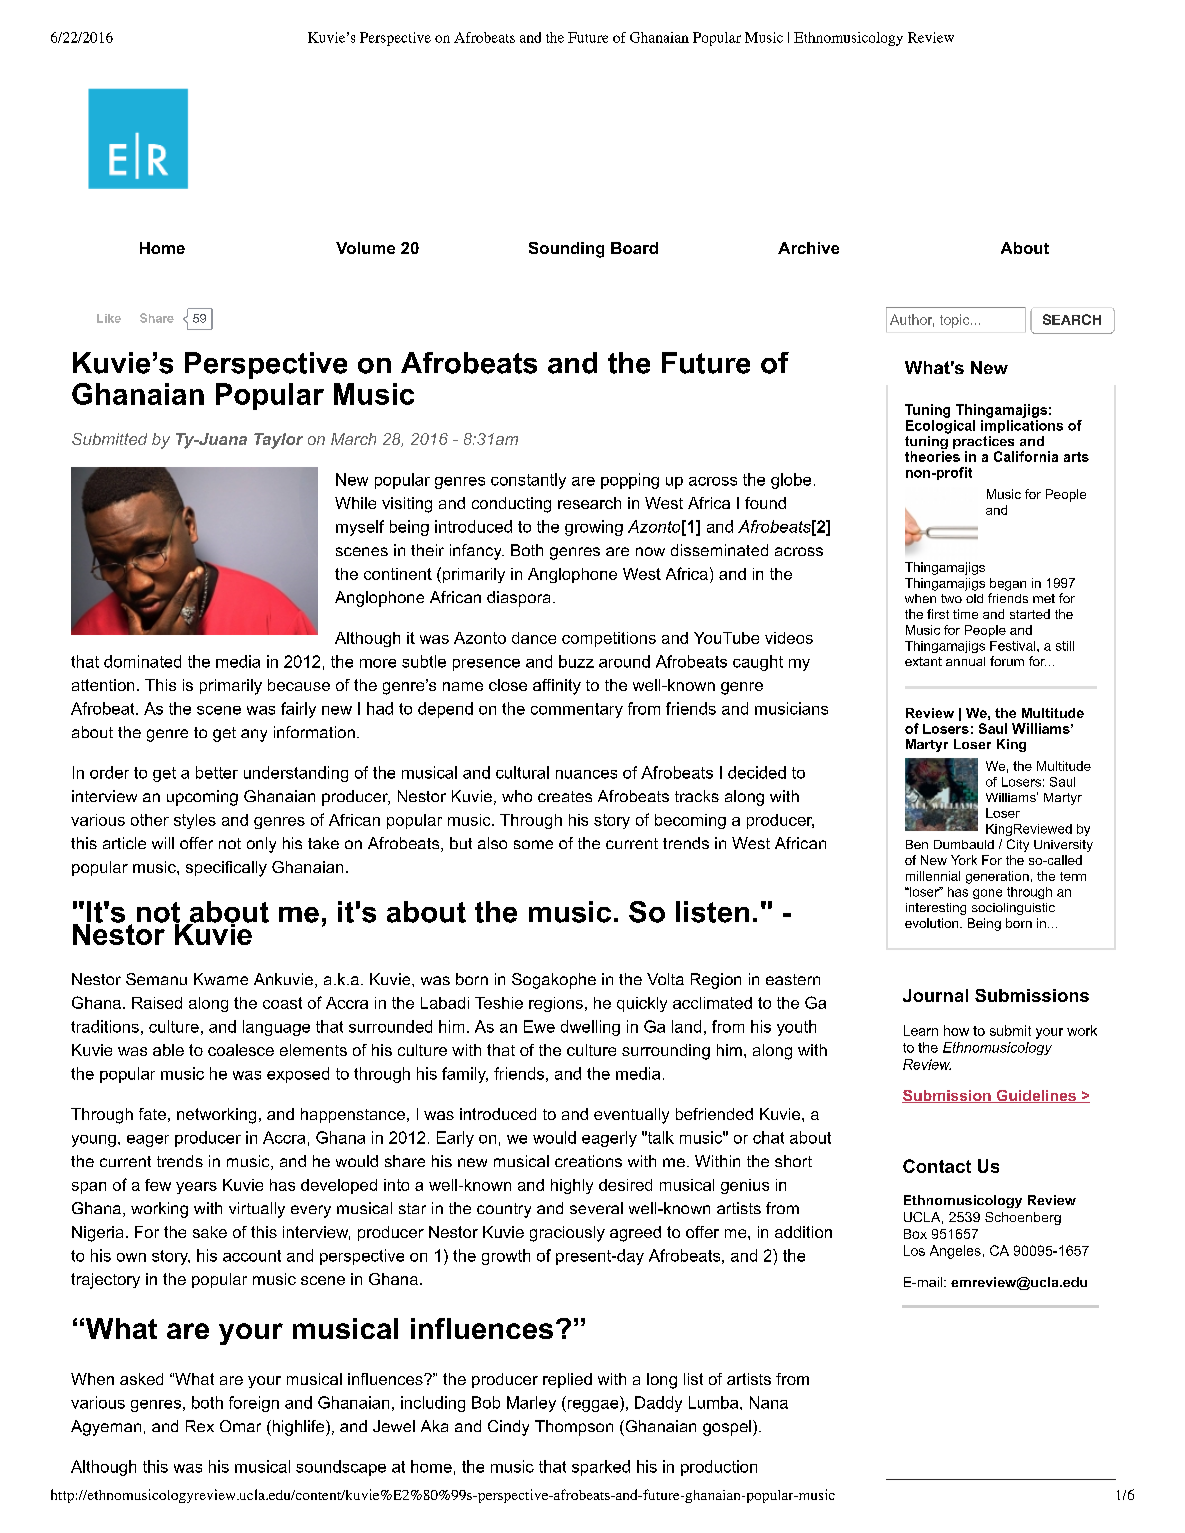 This document has height=1533, width=1185. I want to click on topic, so click(956, 321).
